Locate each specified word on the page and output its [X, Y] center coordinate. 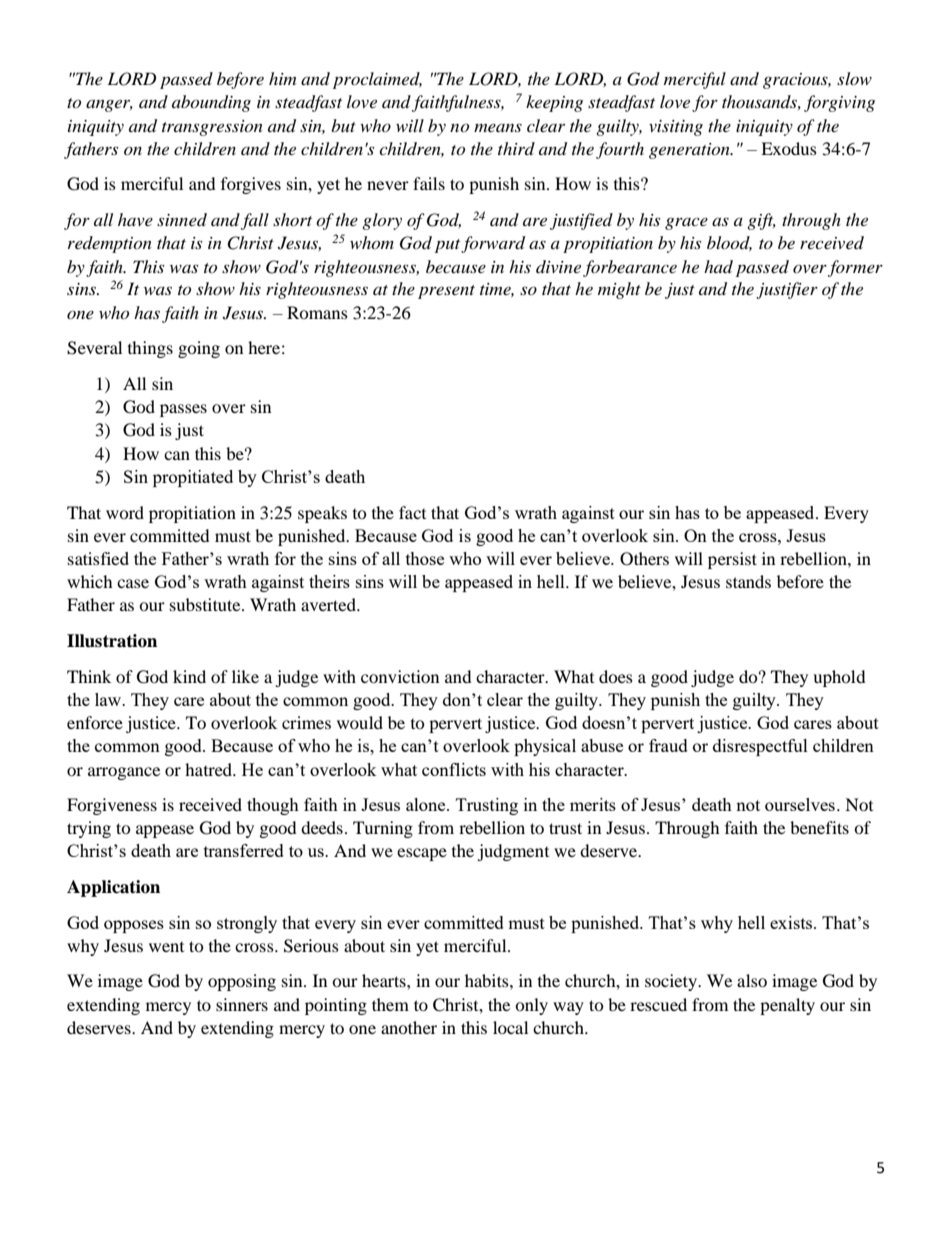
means [498, 128]
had [718, 266]
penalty [787, 1006]
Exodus [789, 148]
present [446, 292]
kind [189, 676]
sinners [242, 1004]
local [510, 1027]
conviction [400, 676]
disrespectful [760, 747]
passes [183, 410]
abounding [211, 103]
